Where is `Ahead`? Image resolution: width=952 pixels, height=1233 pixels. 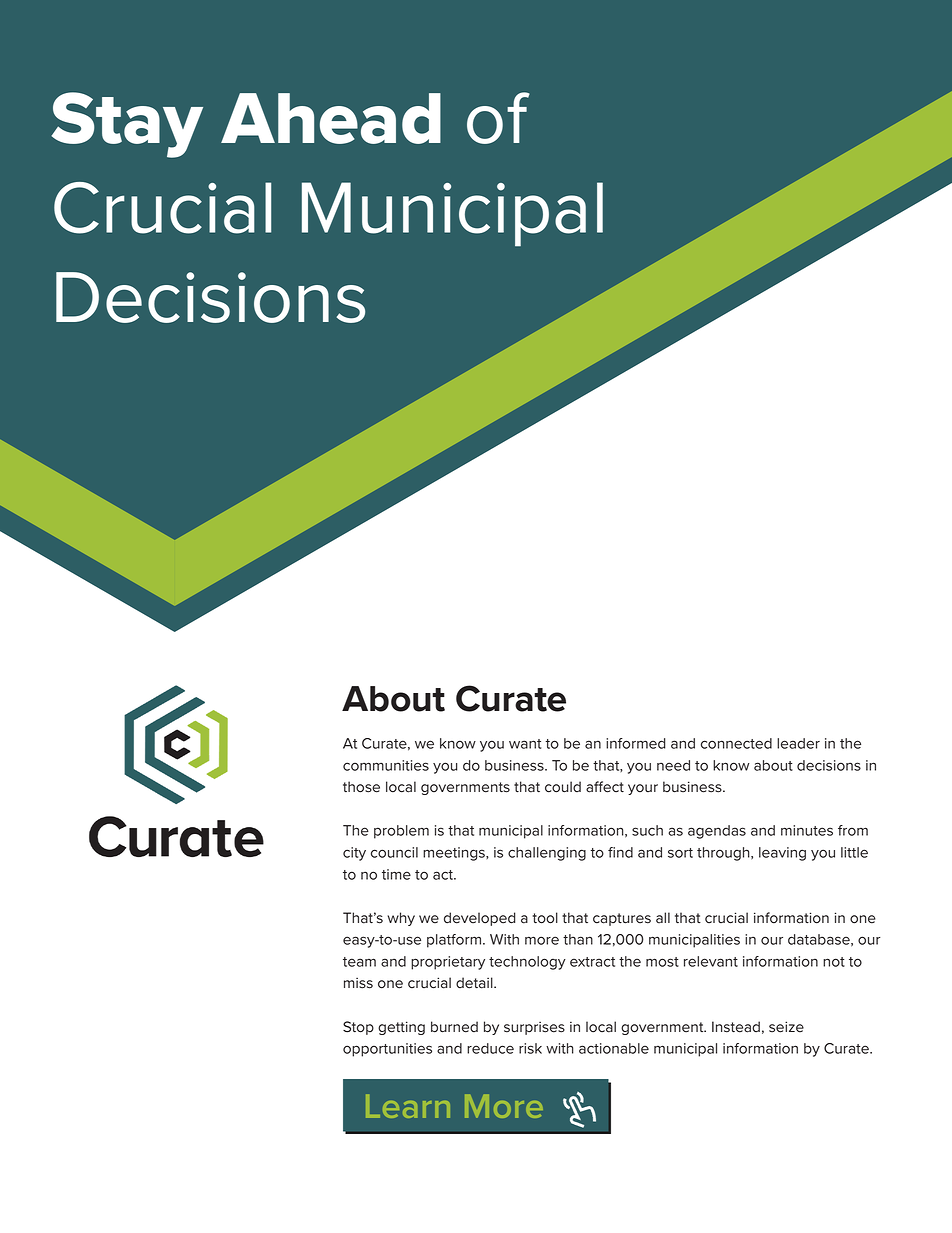
Ahead is located at coordinates (331, 118).
